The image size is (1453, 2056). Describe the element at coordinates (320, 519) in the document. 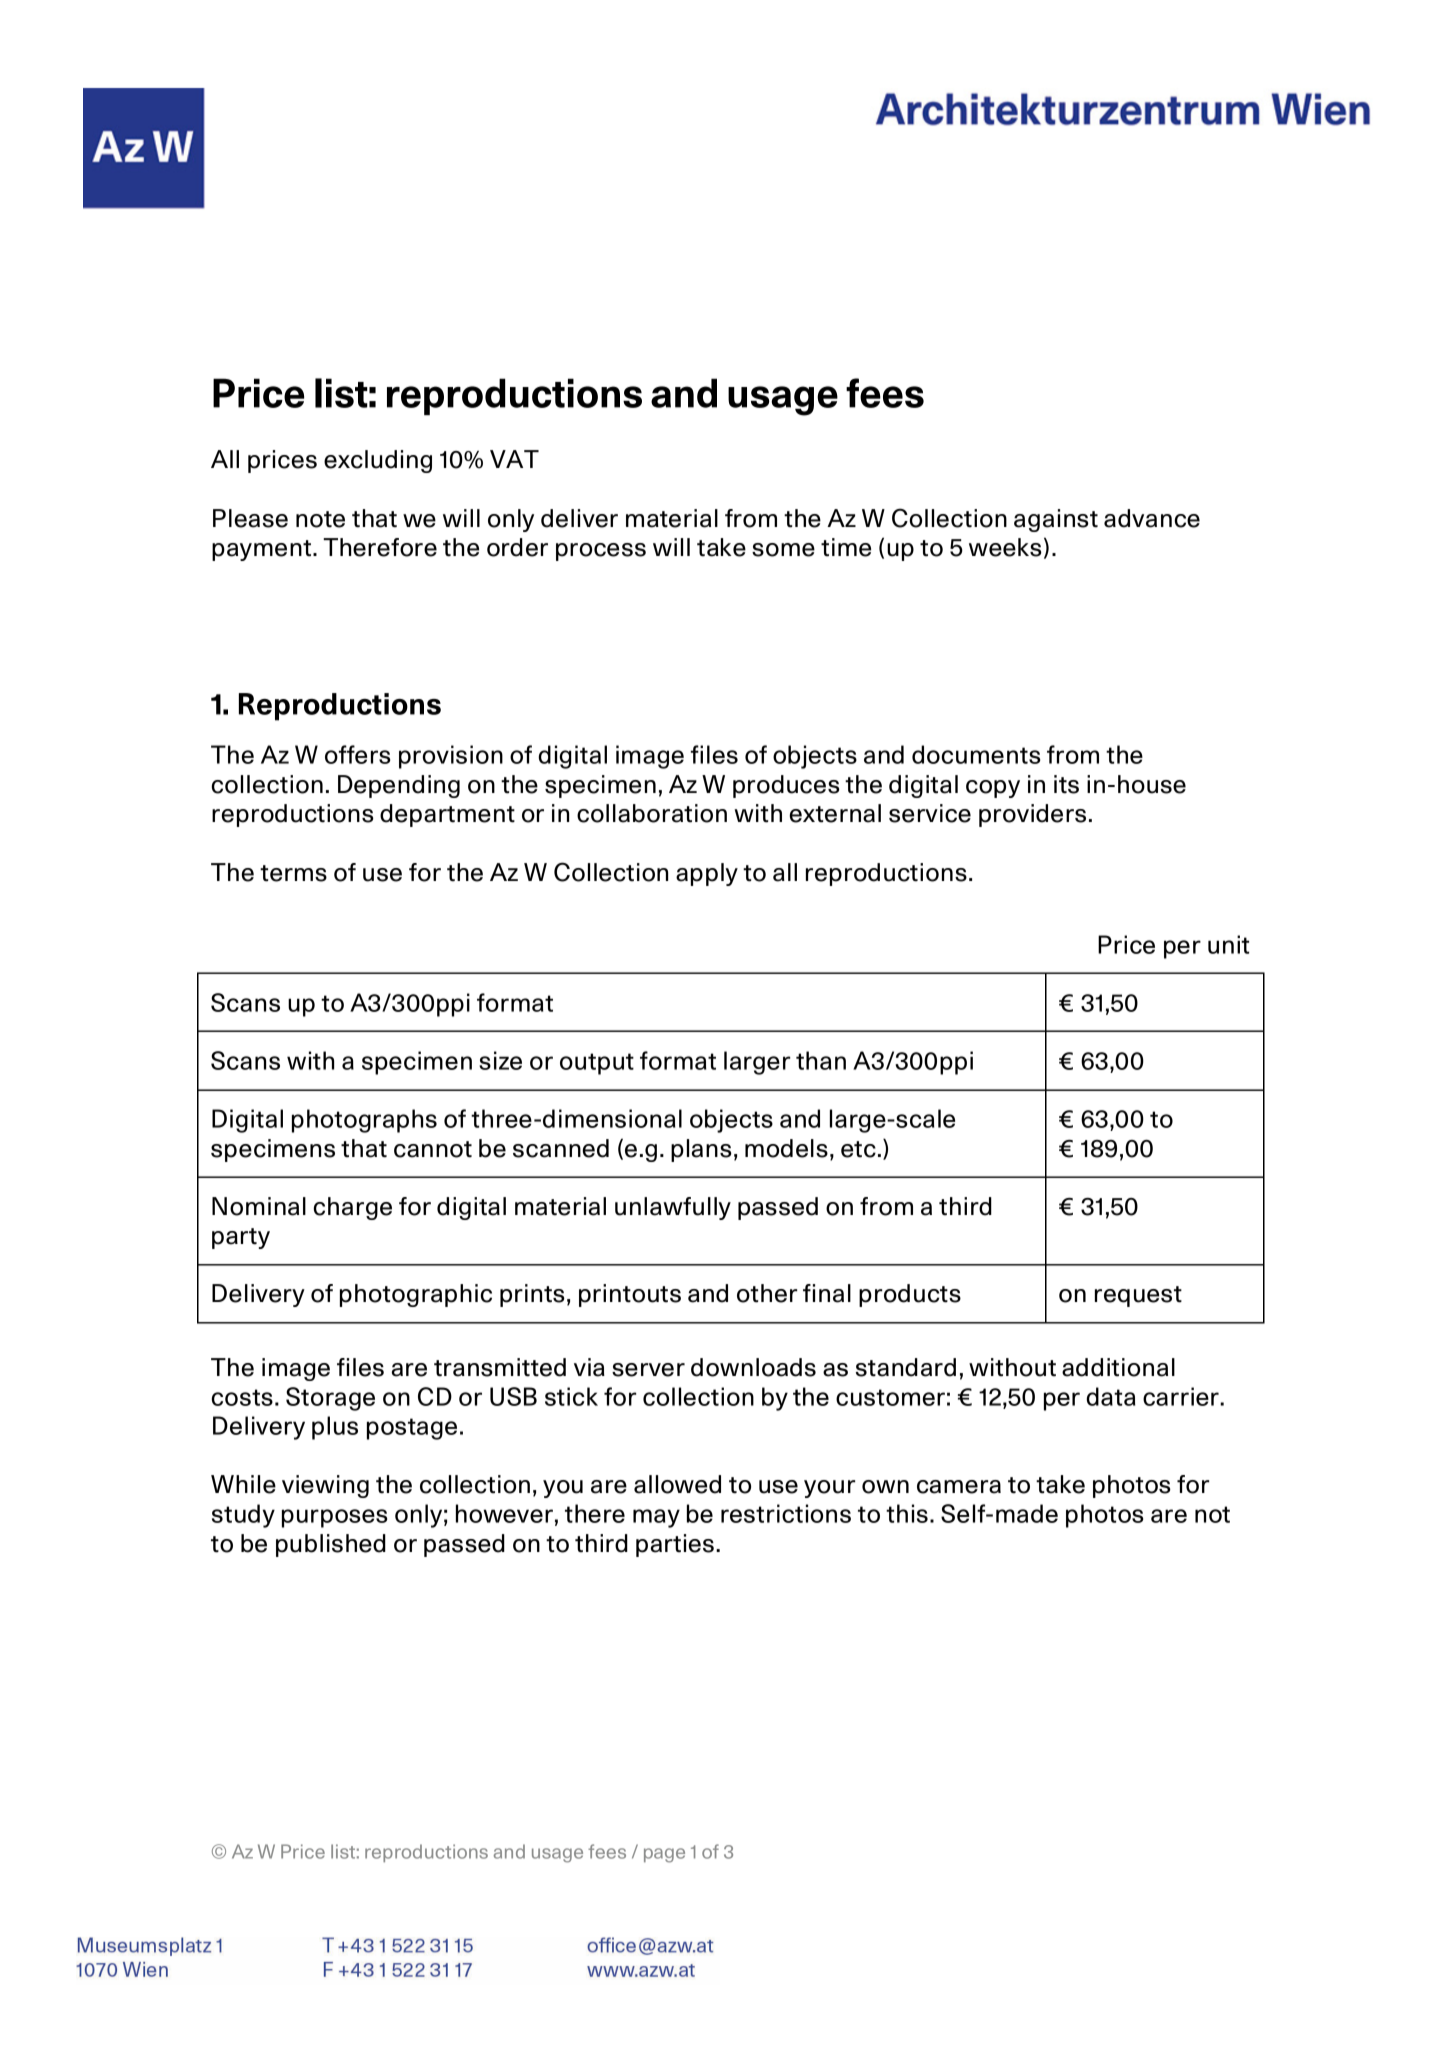

I see `note` at that location.
